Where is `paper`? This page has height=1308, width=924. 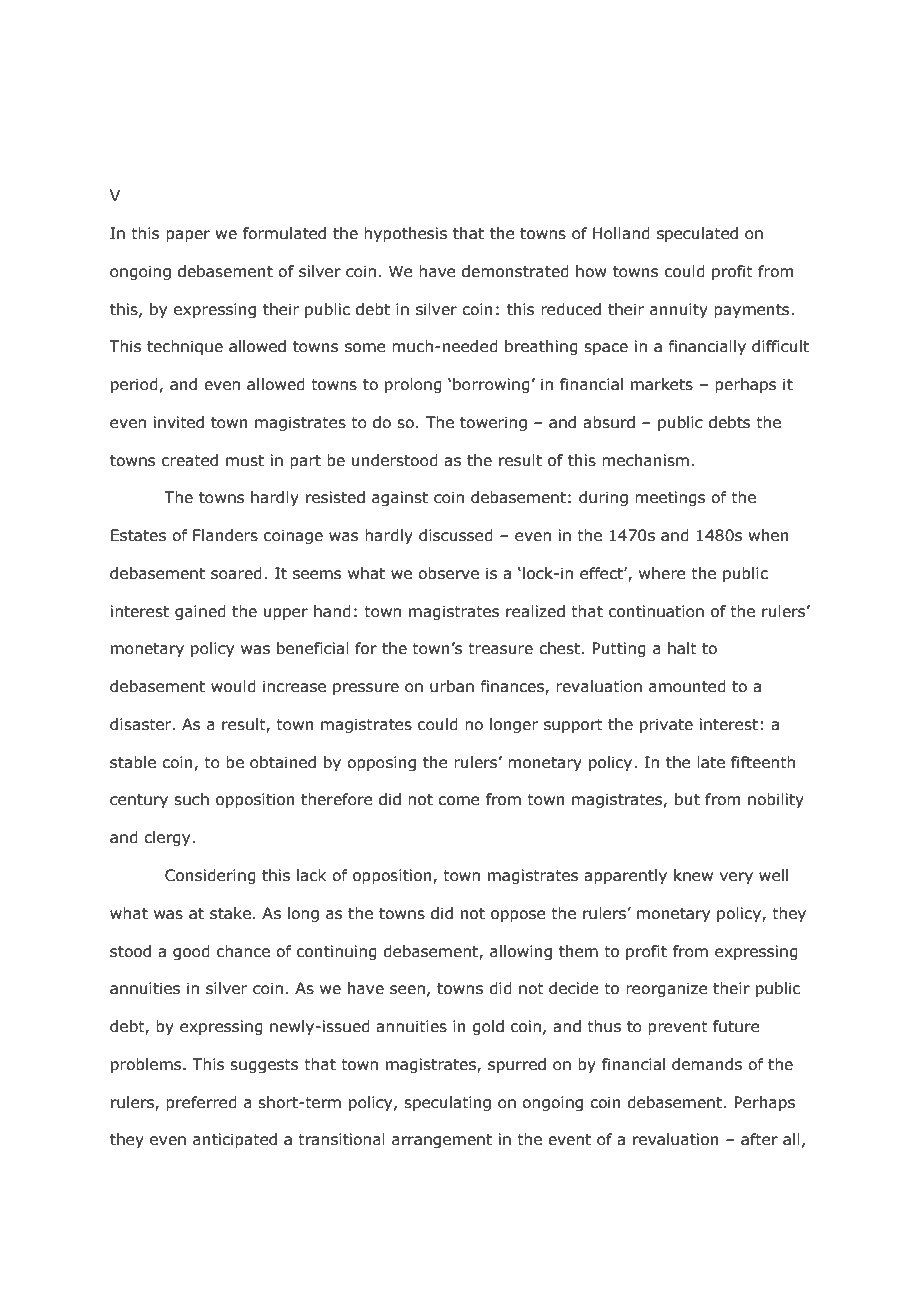
paper is located at coordinates (188, 236).
